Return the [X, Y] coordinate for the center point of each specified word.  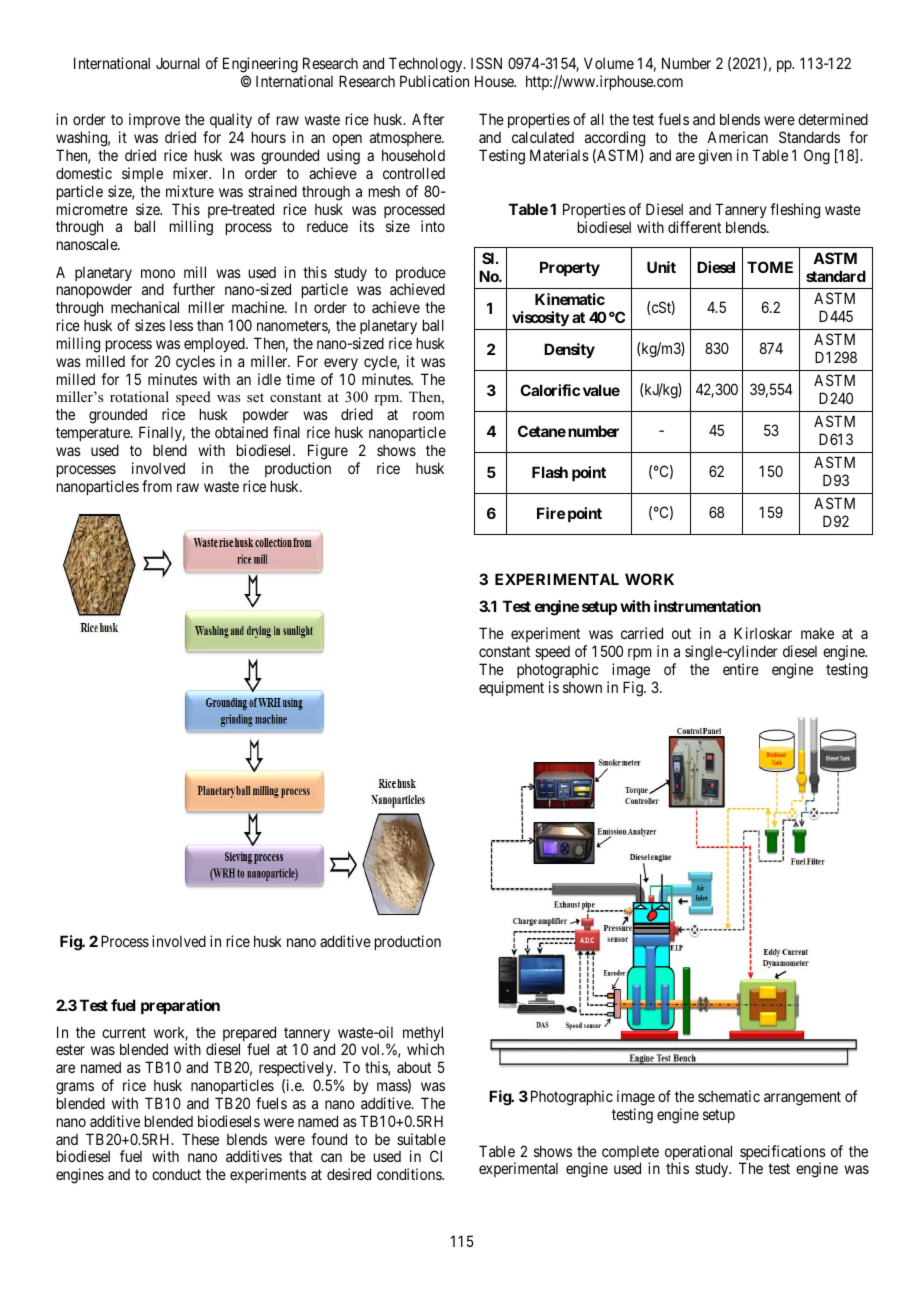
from [157, 486]
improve [154, 122]
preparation [180, 1006]
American [737, 137]
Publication [434, 81]
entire [741, 669]
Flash [550, 472]
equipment [511, 688]
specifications [782, 1154]
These [200, 1139]
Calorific [550, 390]
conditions [410, 1174]
